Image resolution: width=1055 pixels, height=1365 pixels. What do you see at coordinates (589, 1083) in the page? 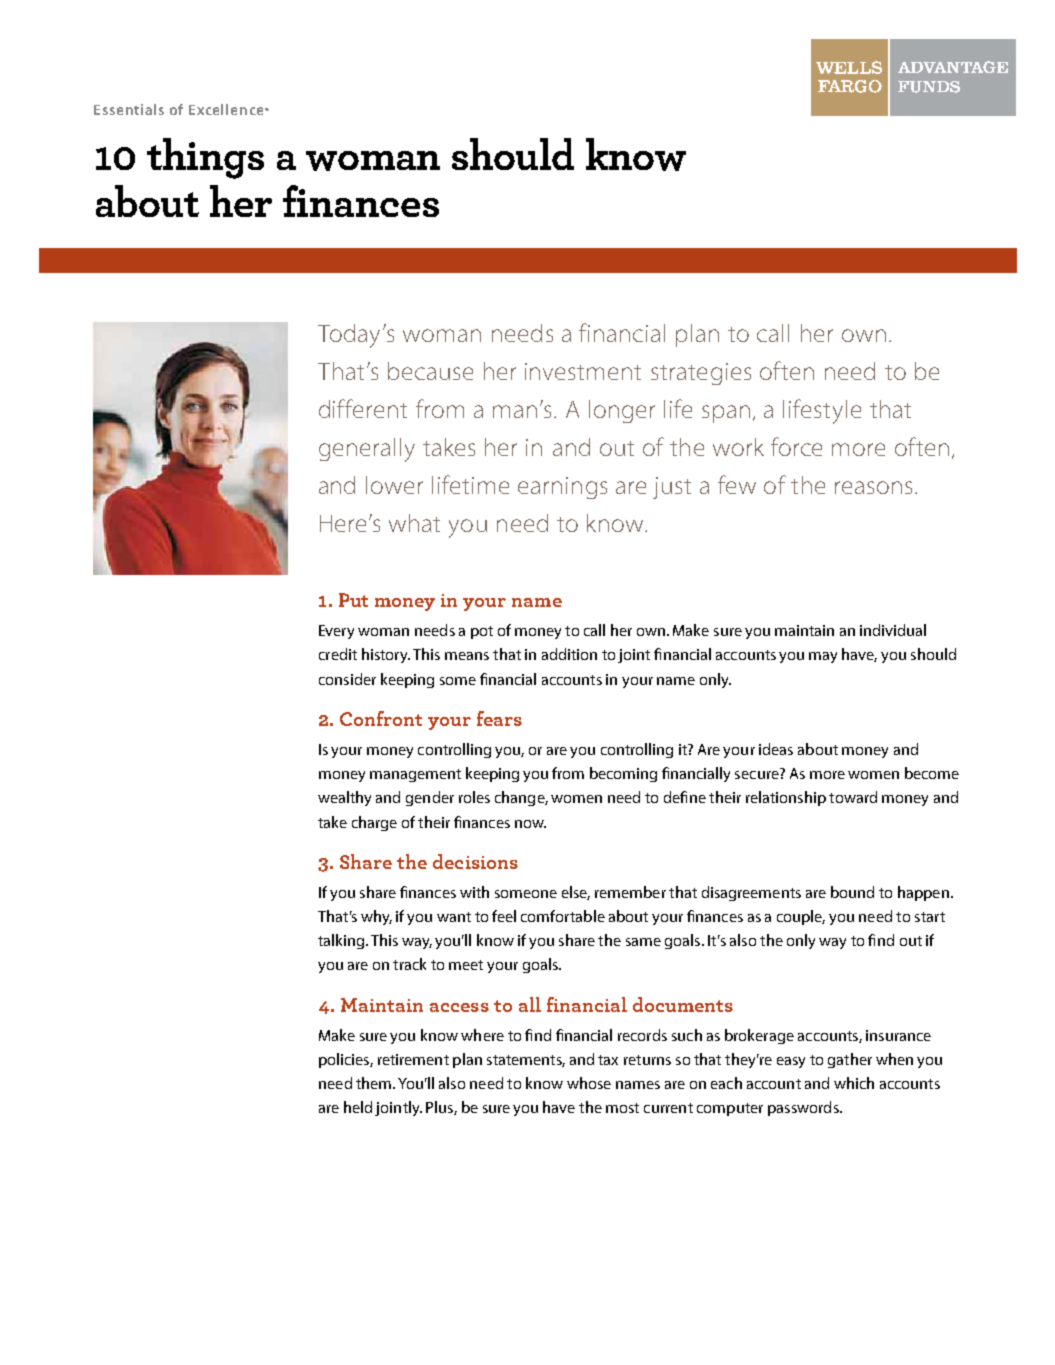
I see `whose` at bounding box center [589, 1083].
